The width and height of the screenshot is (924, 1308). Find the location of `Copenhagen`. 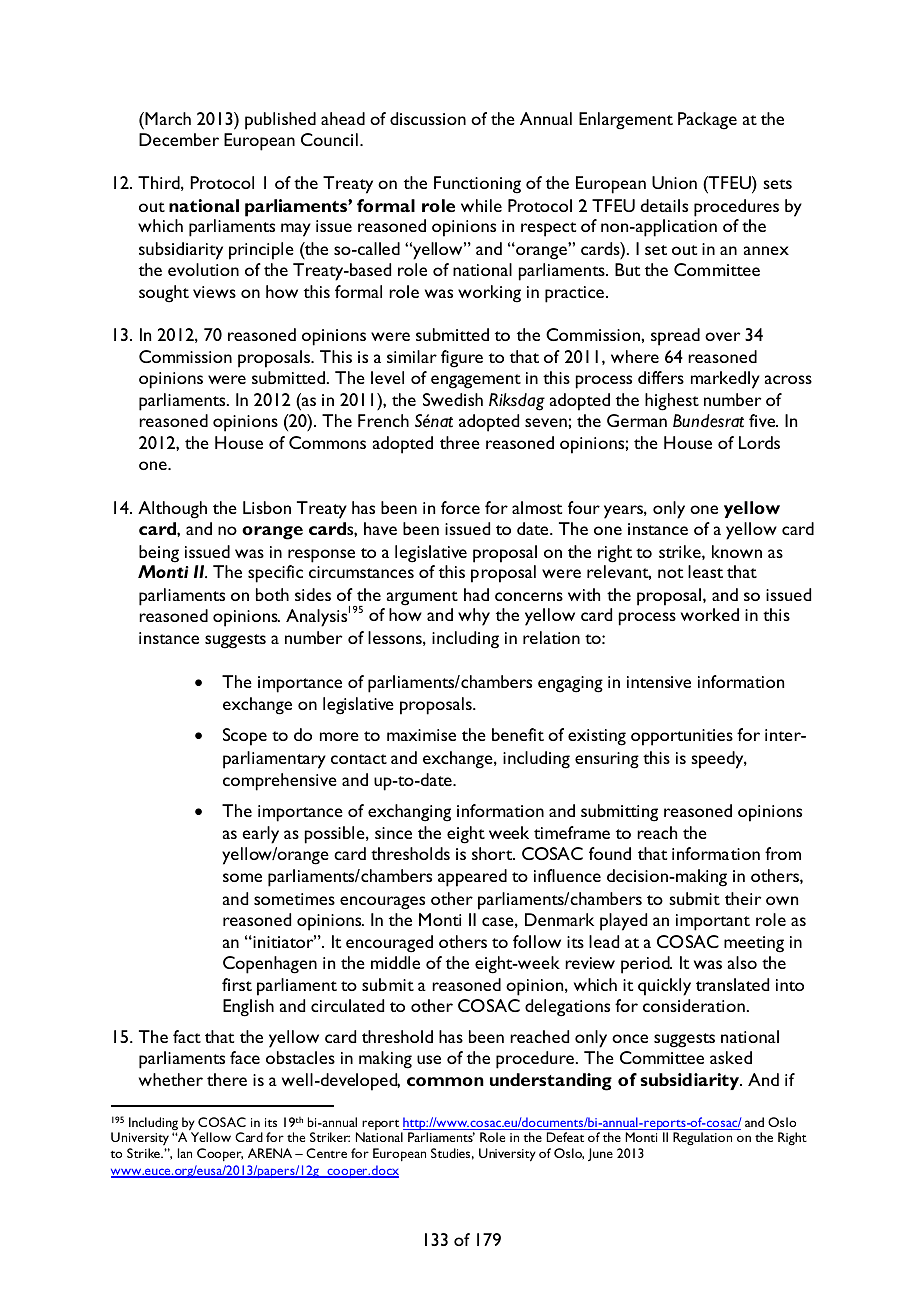

Copenhagen is located at coordinates (270, 965).
